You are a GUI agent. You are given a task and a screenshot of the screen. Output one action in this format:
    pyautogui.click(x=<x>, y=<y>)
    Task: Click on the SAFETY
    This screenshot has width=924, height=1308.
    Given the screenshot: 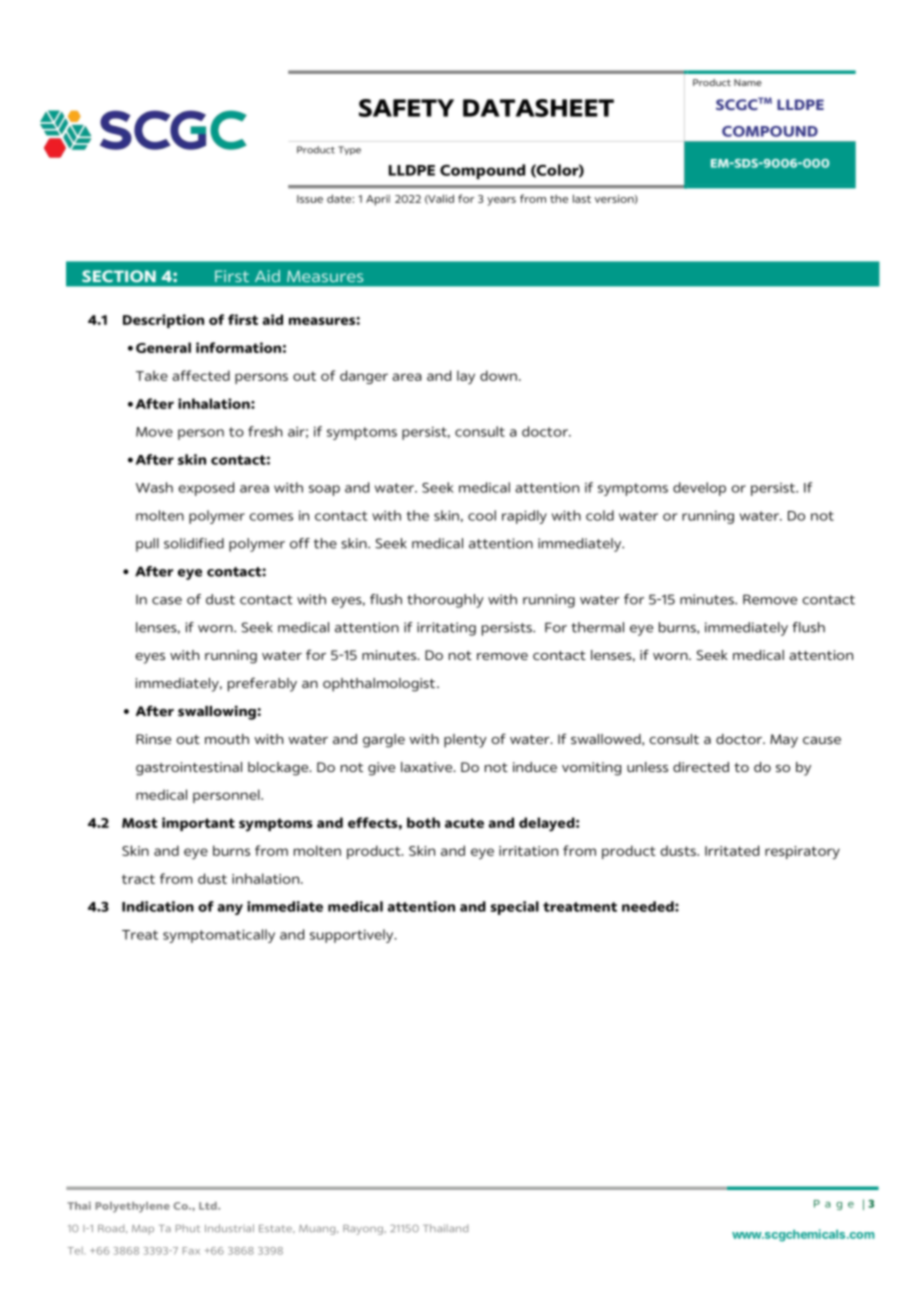 What is the action you would take?
    pyautogui.click(x=406, y=108)
